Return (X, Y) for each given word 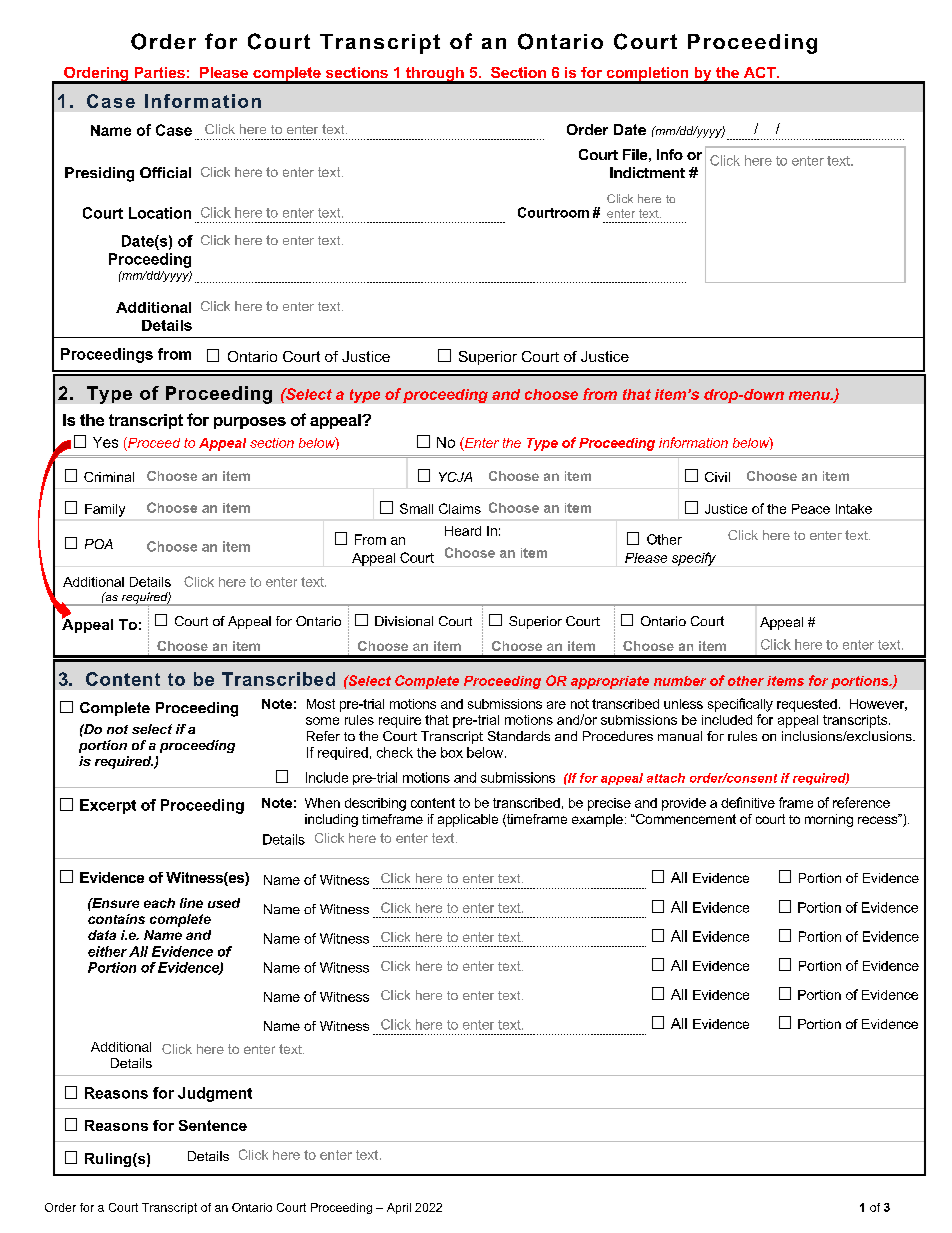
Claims (460, 508)
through (435, 75)
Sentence (213, 1125)
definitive (748, 802)
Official (165, 172)
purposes (250, 423)
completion (647, 75)
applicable (468, 820)
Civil (717, 477)
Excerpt (108, 806)
